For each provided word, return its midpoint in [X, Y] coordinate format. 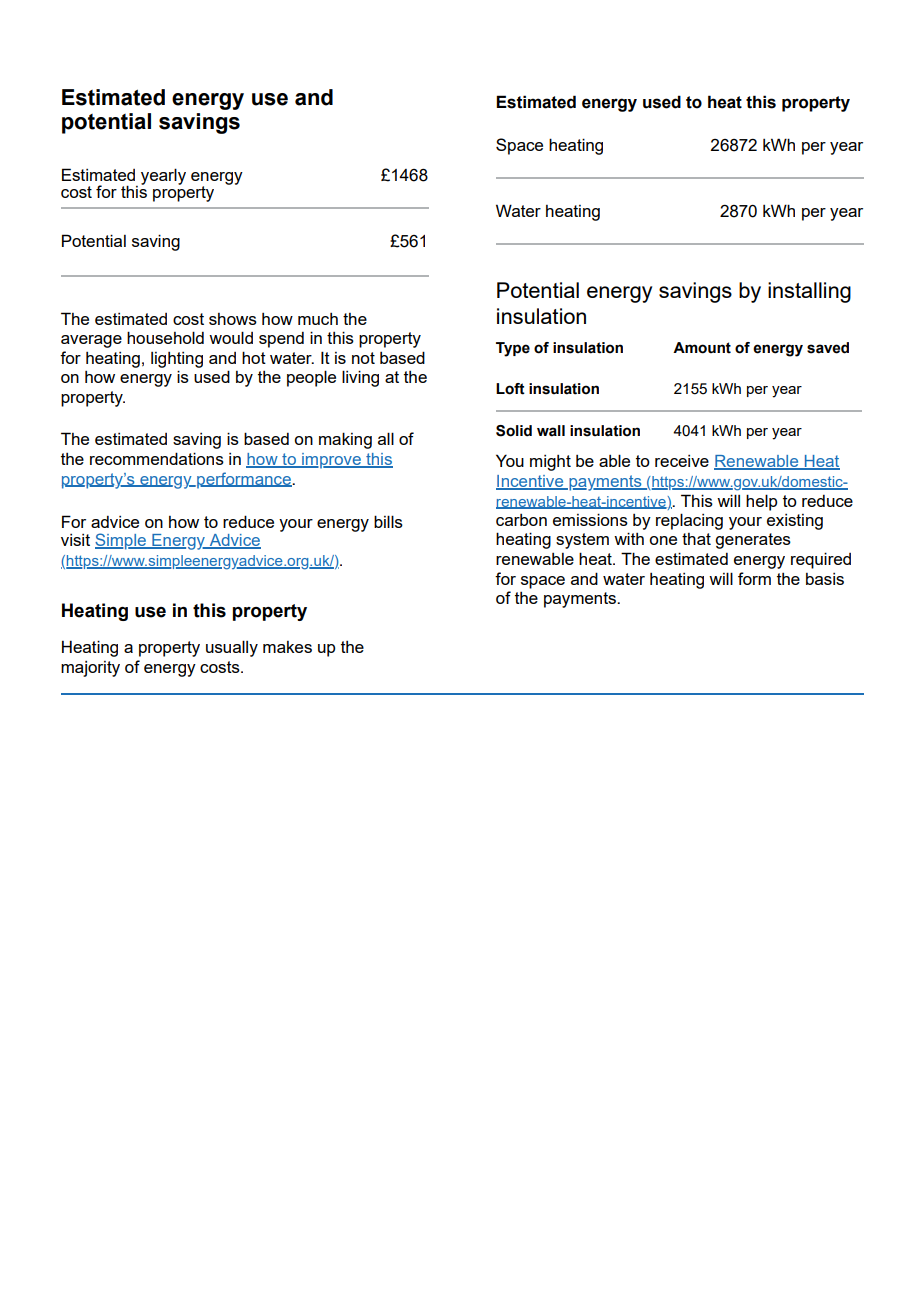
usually [232, 648]
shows [233, 319]
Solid [514, 431]
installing [809, 292]
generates [753, 541]
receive [682, 461]
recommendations [157, 458]
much [318, 319]
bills [388, 521]
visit [75, 540]
